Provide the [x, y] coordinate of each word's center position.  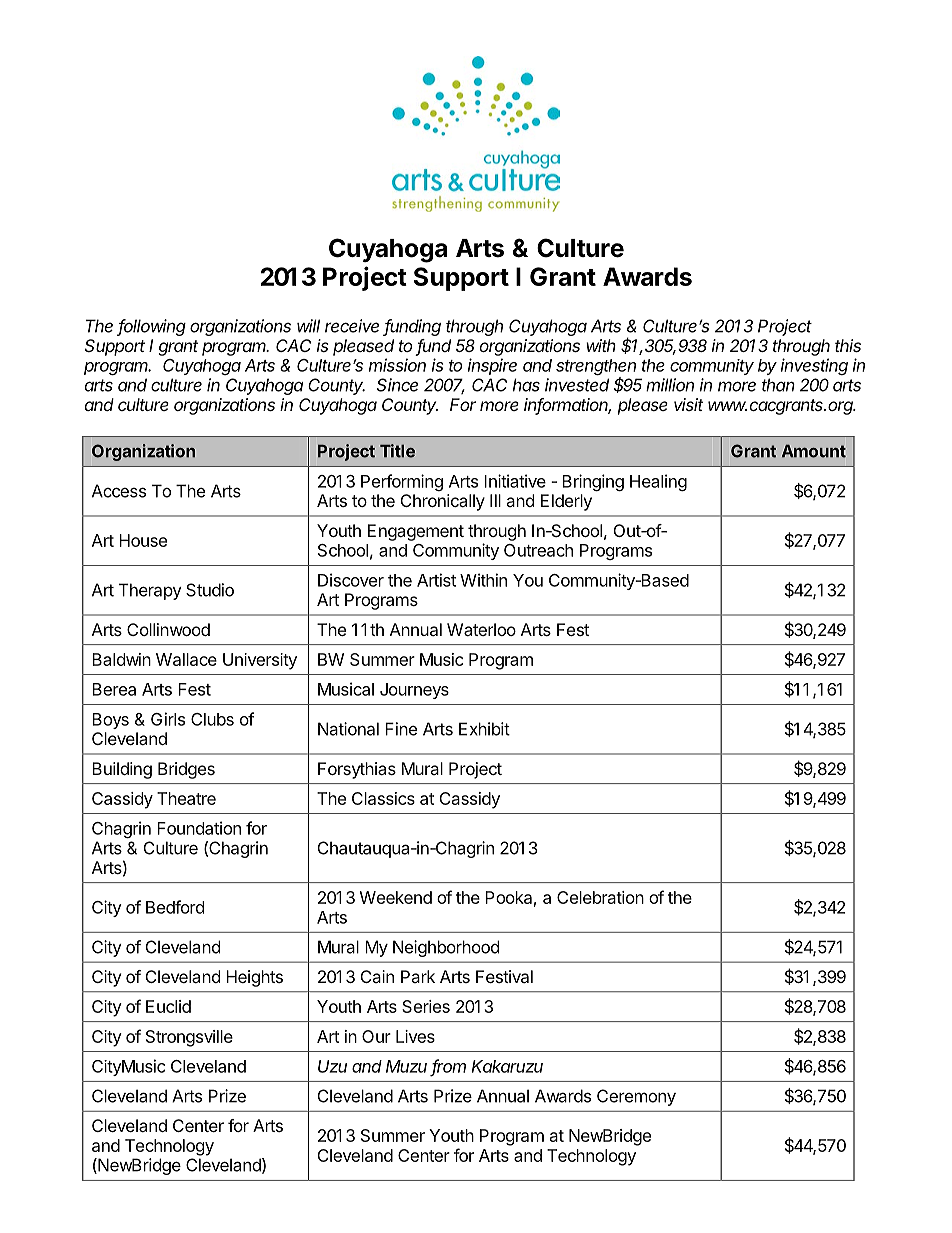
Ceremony [636, 1097]
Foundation [199, 828]
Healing [658, 482]
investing [814, 366]
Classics [383, 798]
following [151, 327]
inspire [492, 366]
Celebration [600, 897]
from [448, 1067]
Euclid [168, 1006]
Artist [436, 580]
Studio [210, 590]
